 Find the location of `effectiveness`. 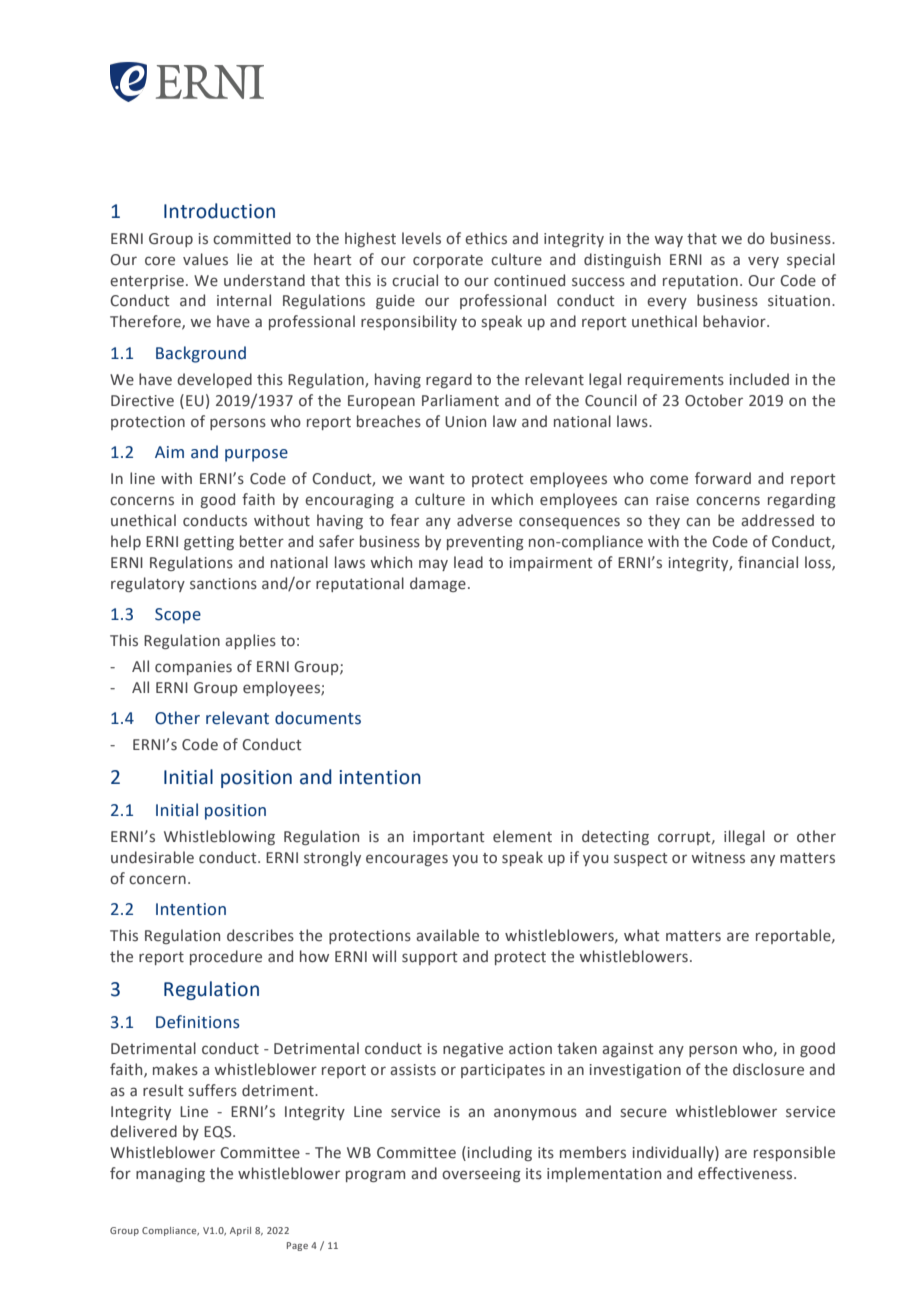

effectiveness is located at coordinates (746, 1173).
